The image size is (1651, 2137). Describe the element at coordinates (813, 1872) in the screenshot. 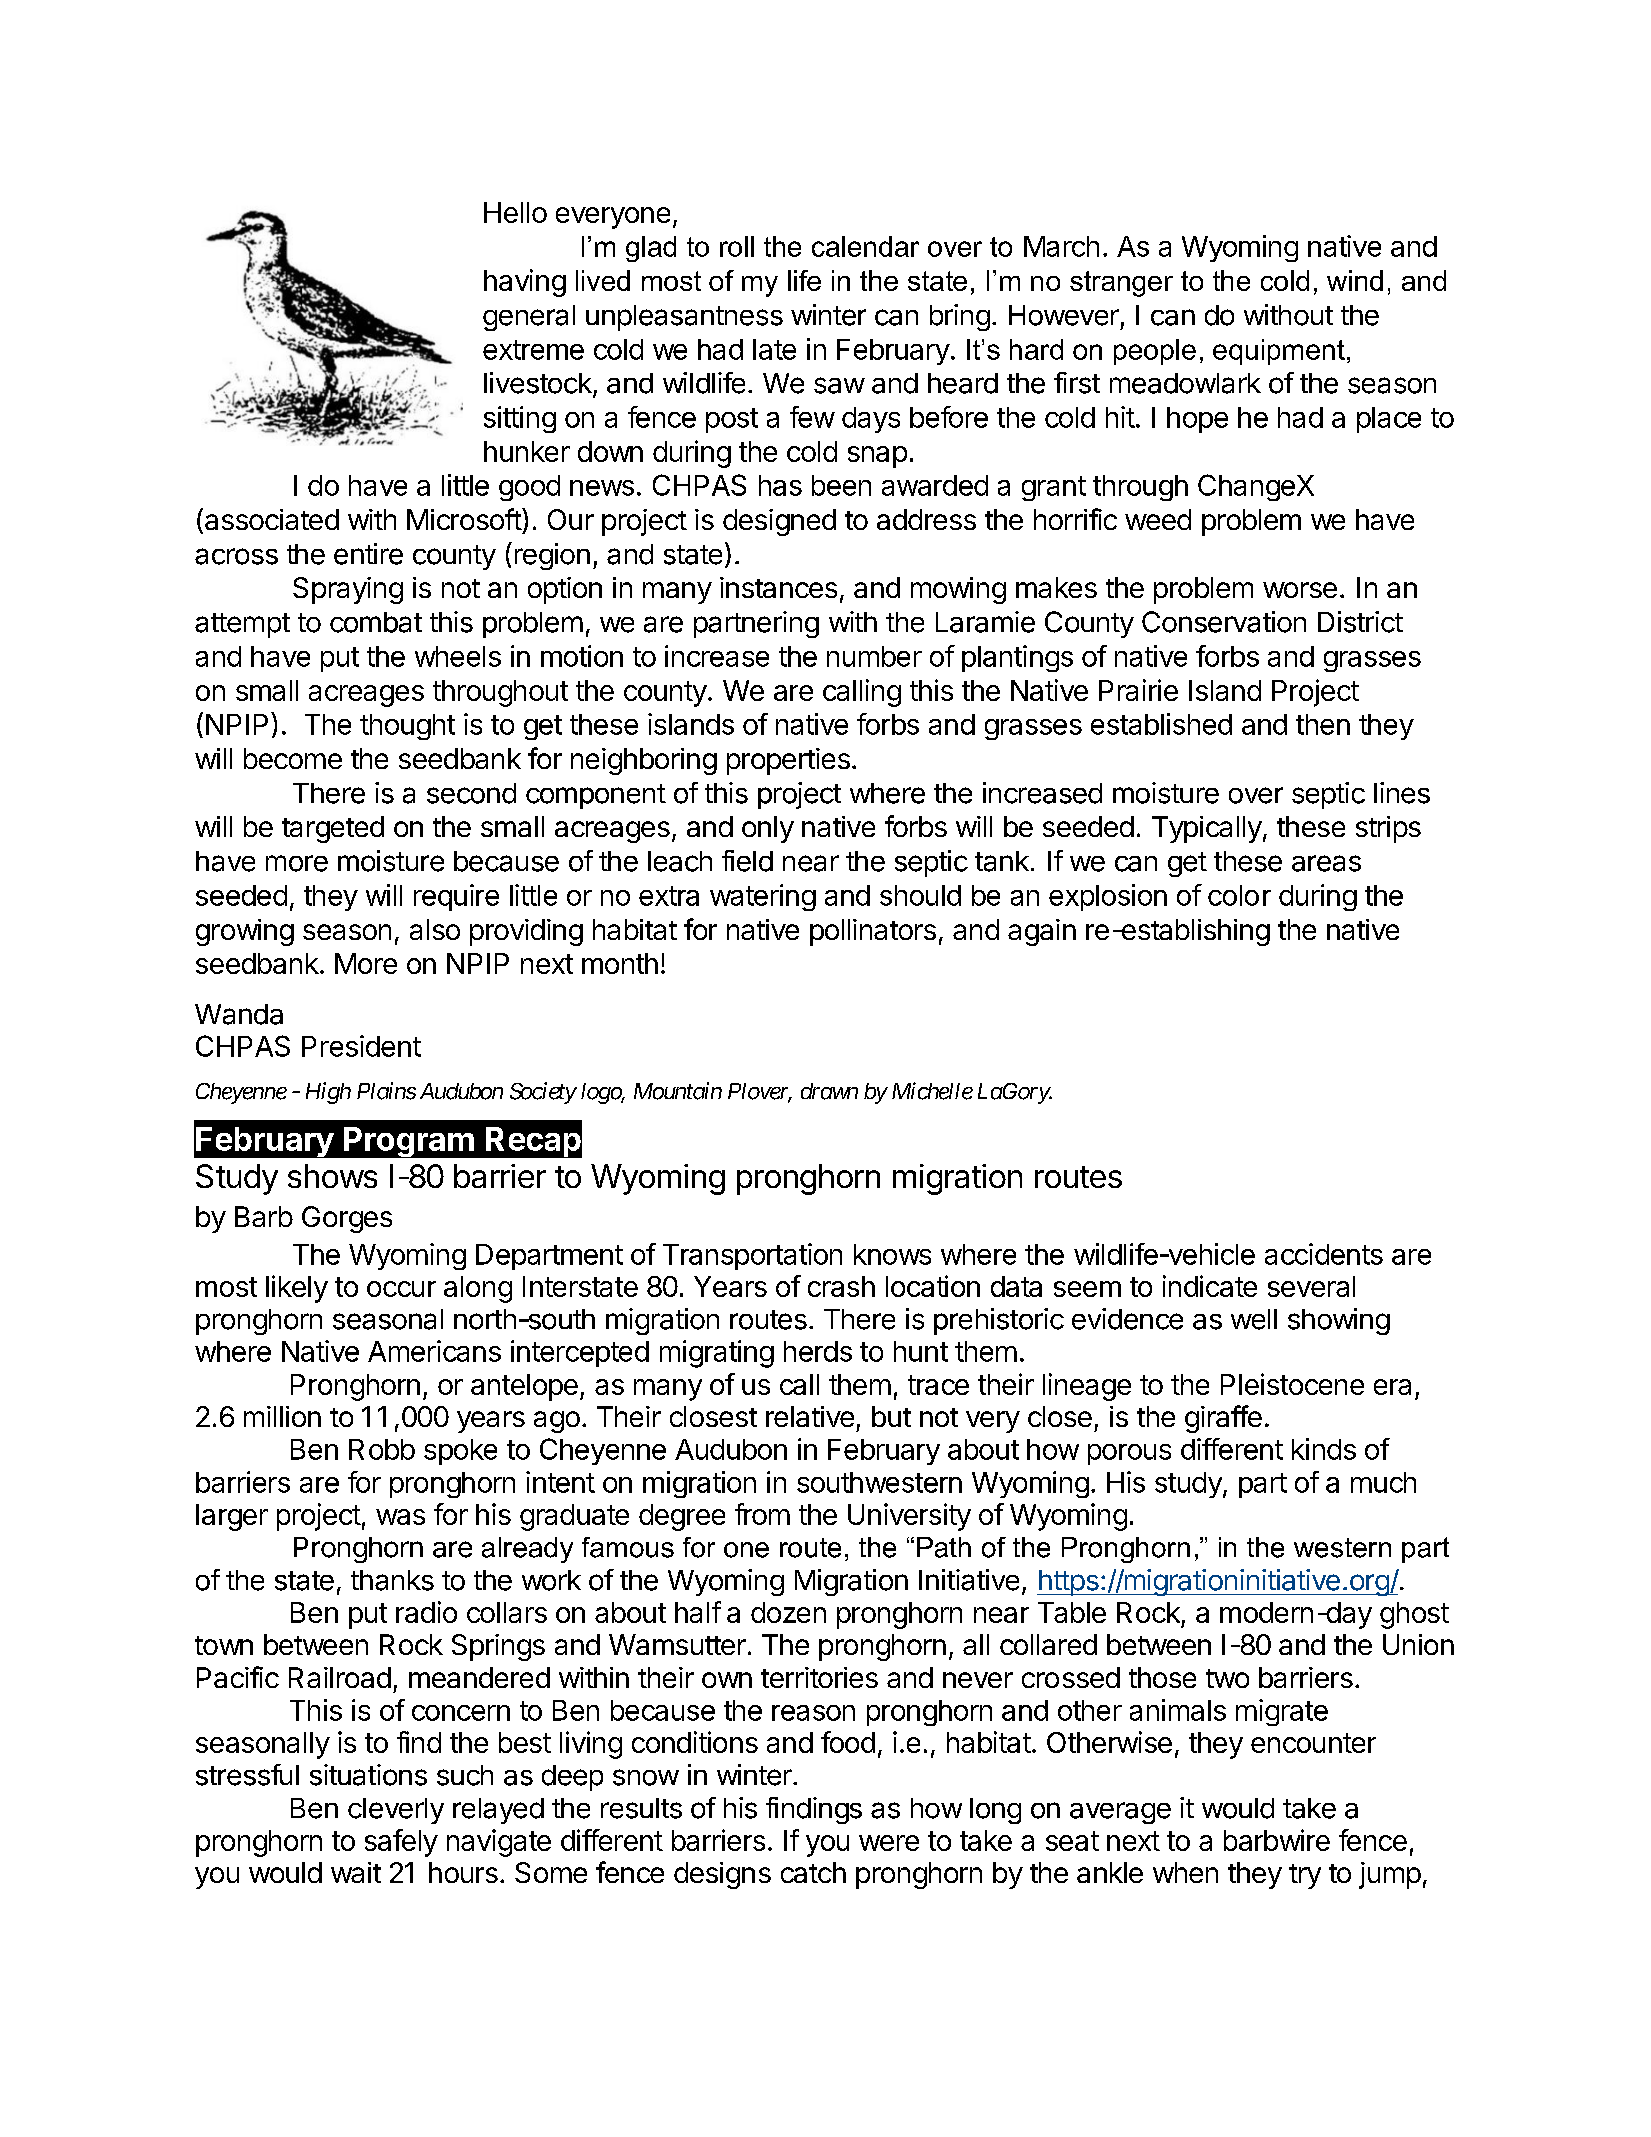

I see `catch` at that location.
